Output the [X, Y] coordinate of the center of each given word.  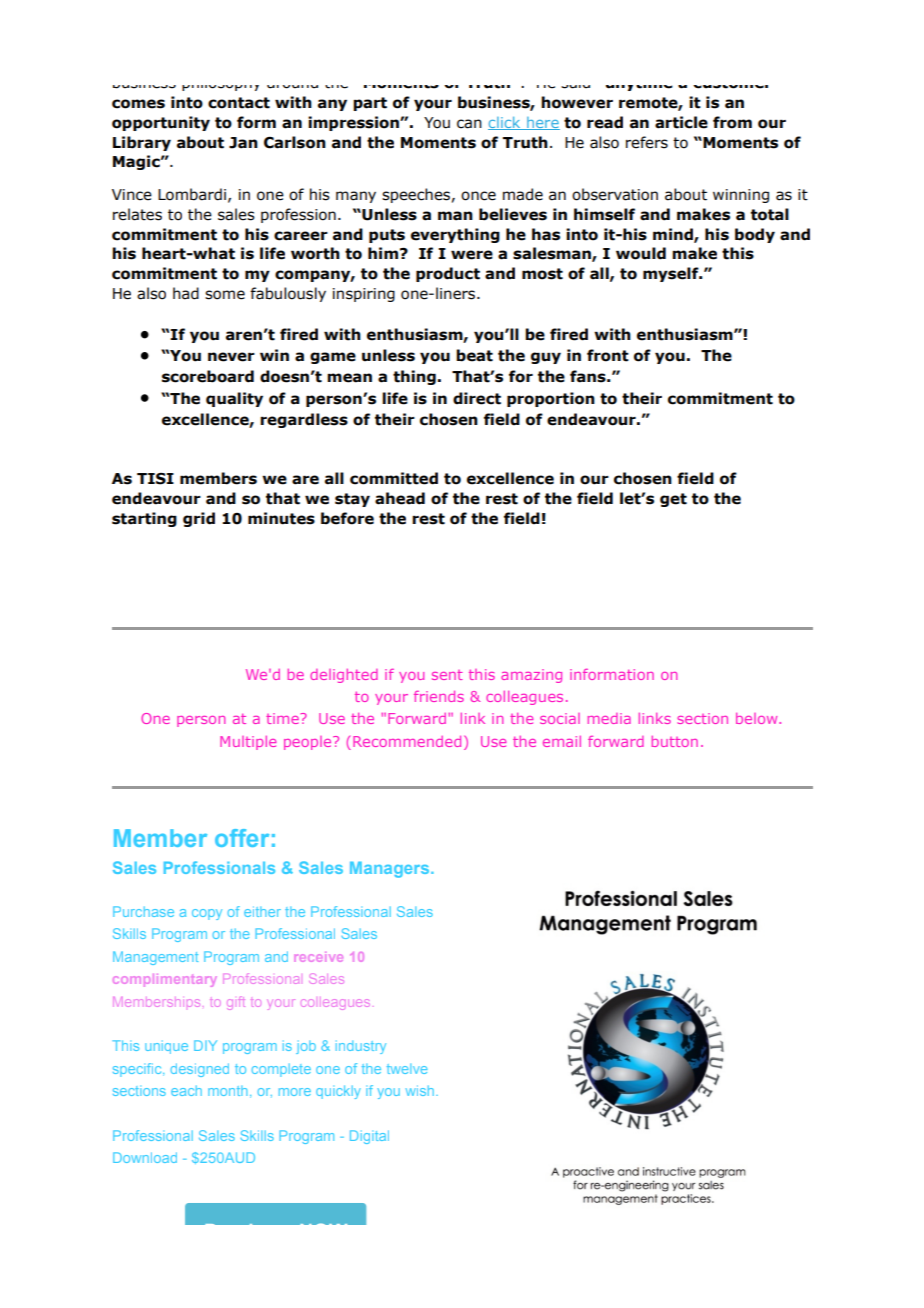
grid [199, 519]
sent [447, 675]
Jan [243, 143]
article [681, 122]
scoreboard [208, 376]
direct [477, 398]
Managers [389, 870]
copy [207, 914]
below [758, 718]
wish [420, 1090]
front [608, 355]
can [469, 124]
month [228, 1091]
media [609, 718]
